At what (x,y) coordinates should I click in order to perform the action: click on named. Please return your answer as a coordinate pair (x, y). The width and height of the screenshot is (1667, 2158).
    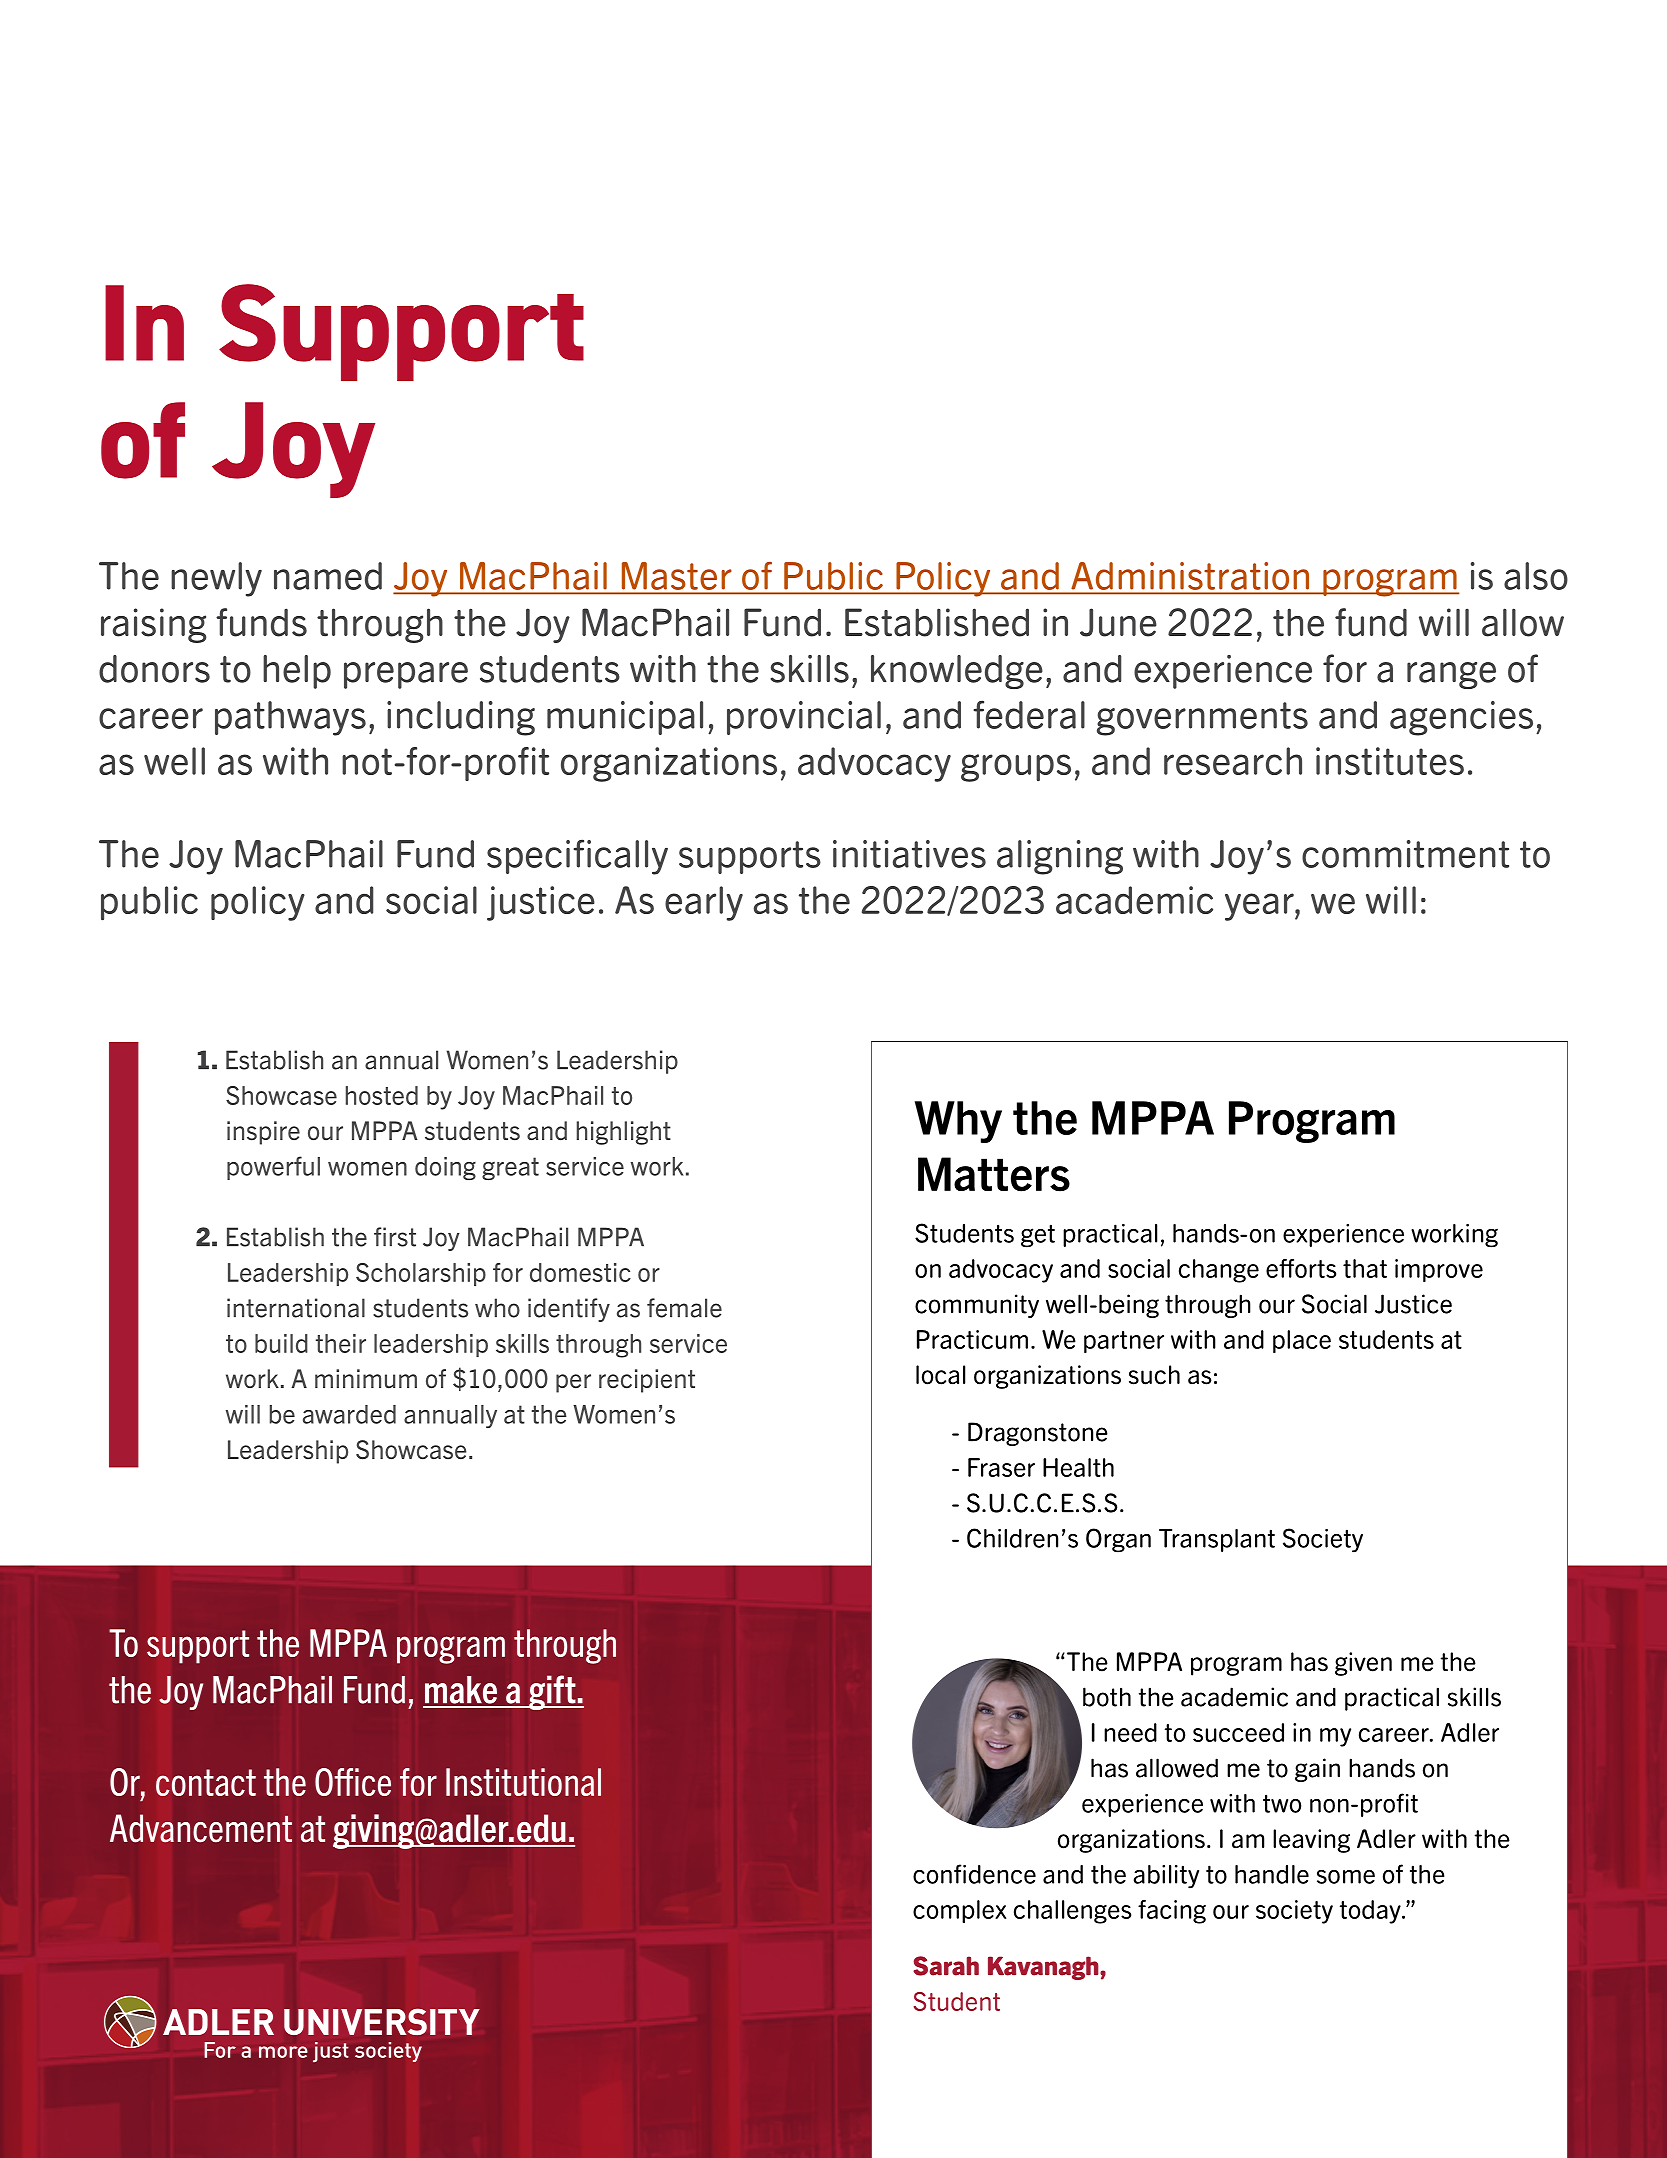
    Looking at the image, I should click on (328, 576).
